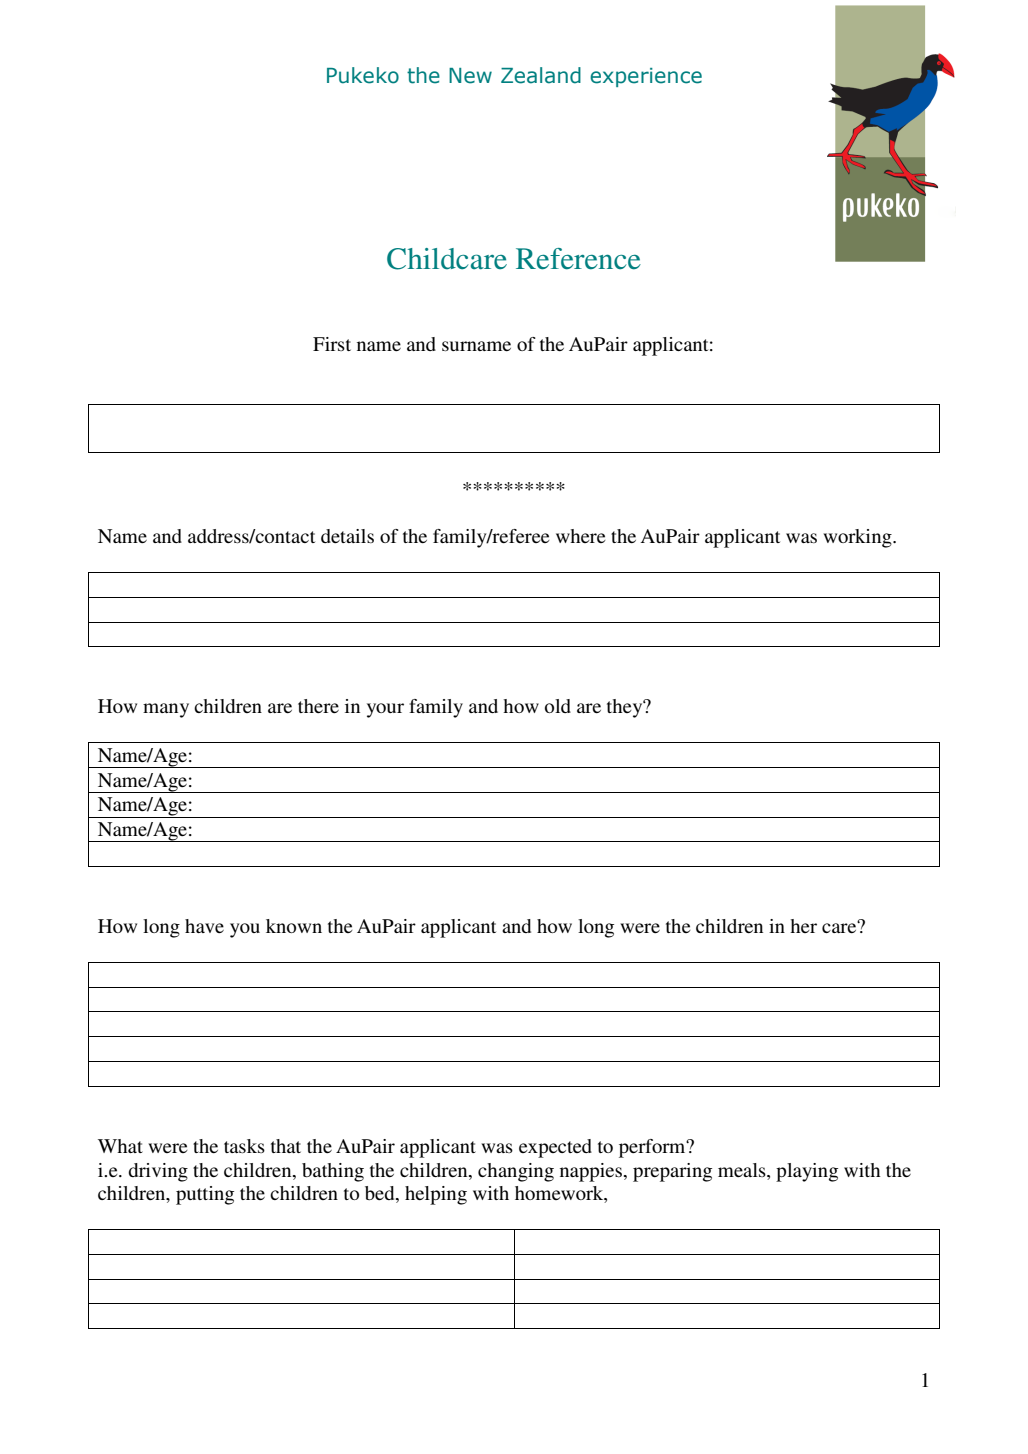  I want to click on tasks, so click(244, 1146).
